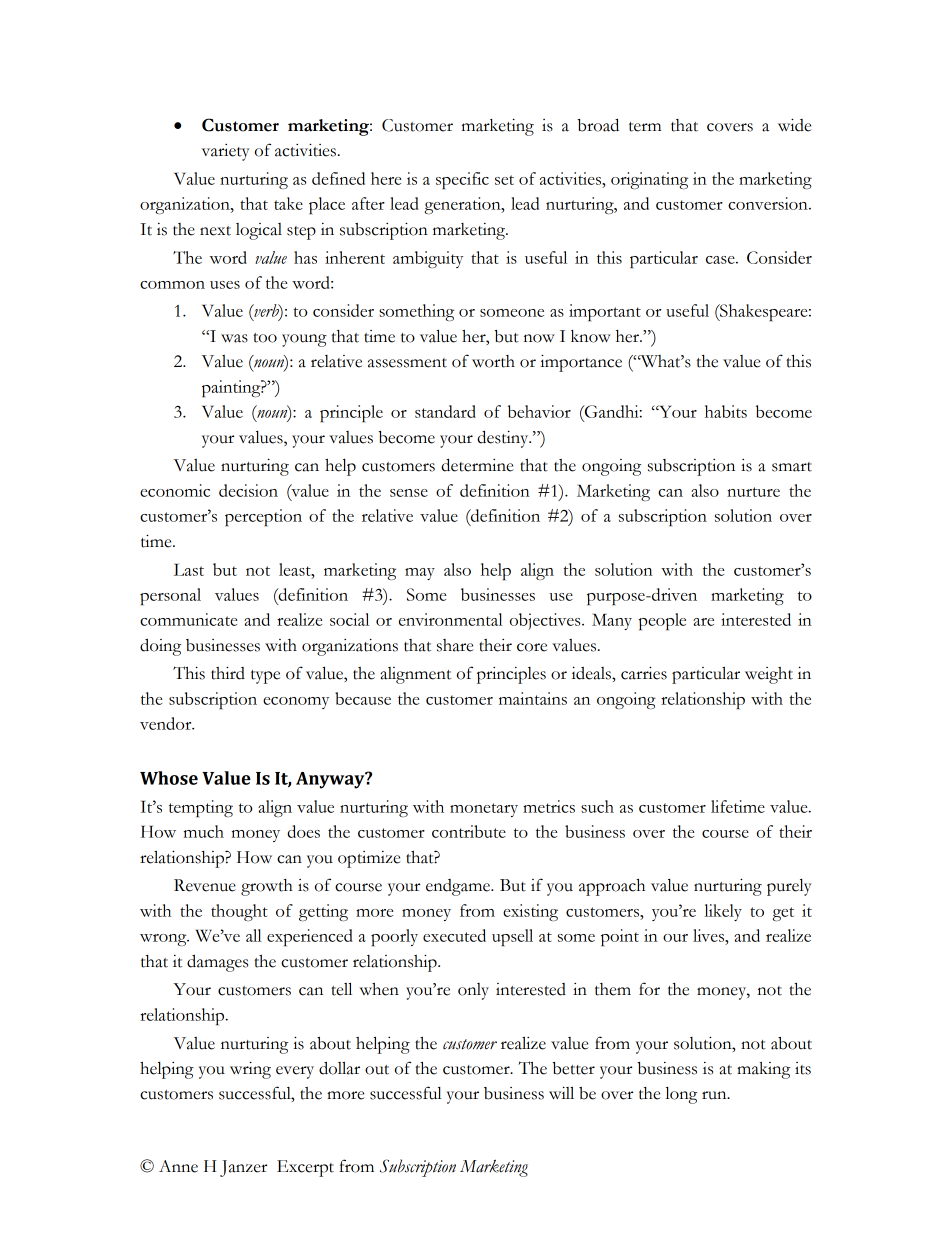 This screenshot has height=1233, width=952. I want to click on third, so click(228, 673).
